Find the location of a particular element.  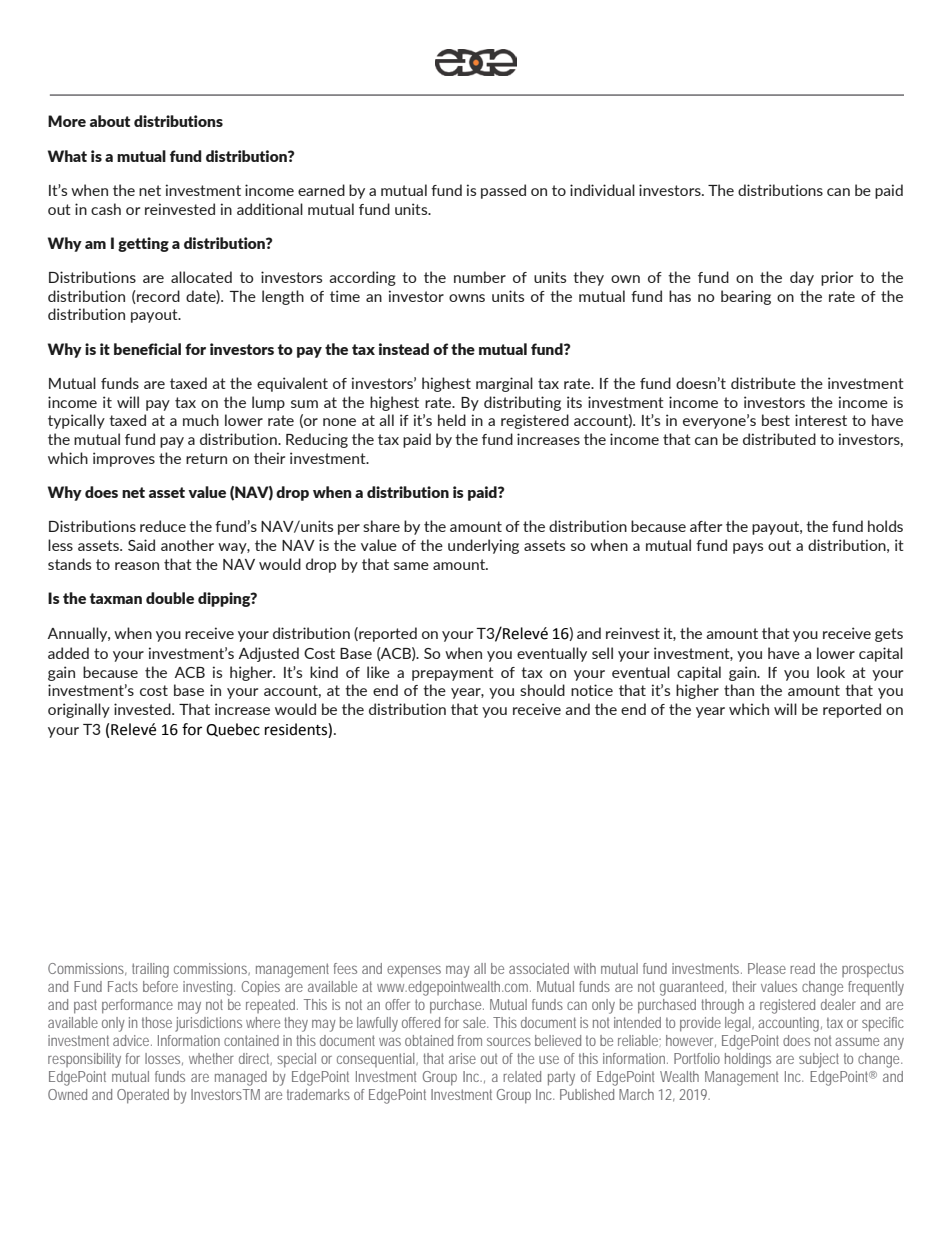

passed is located at coordinates (503, 191).
